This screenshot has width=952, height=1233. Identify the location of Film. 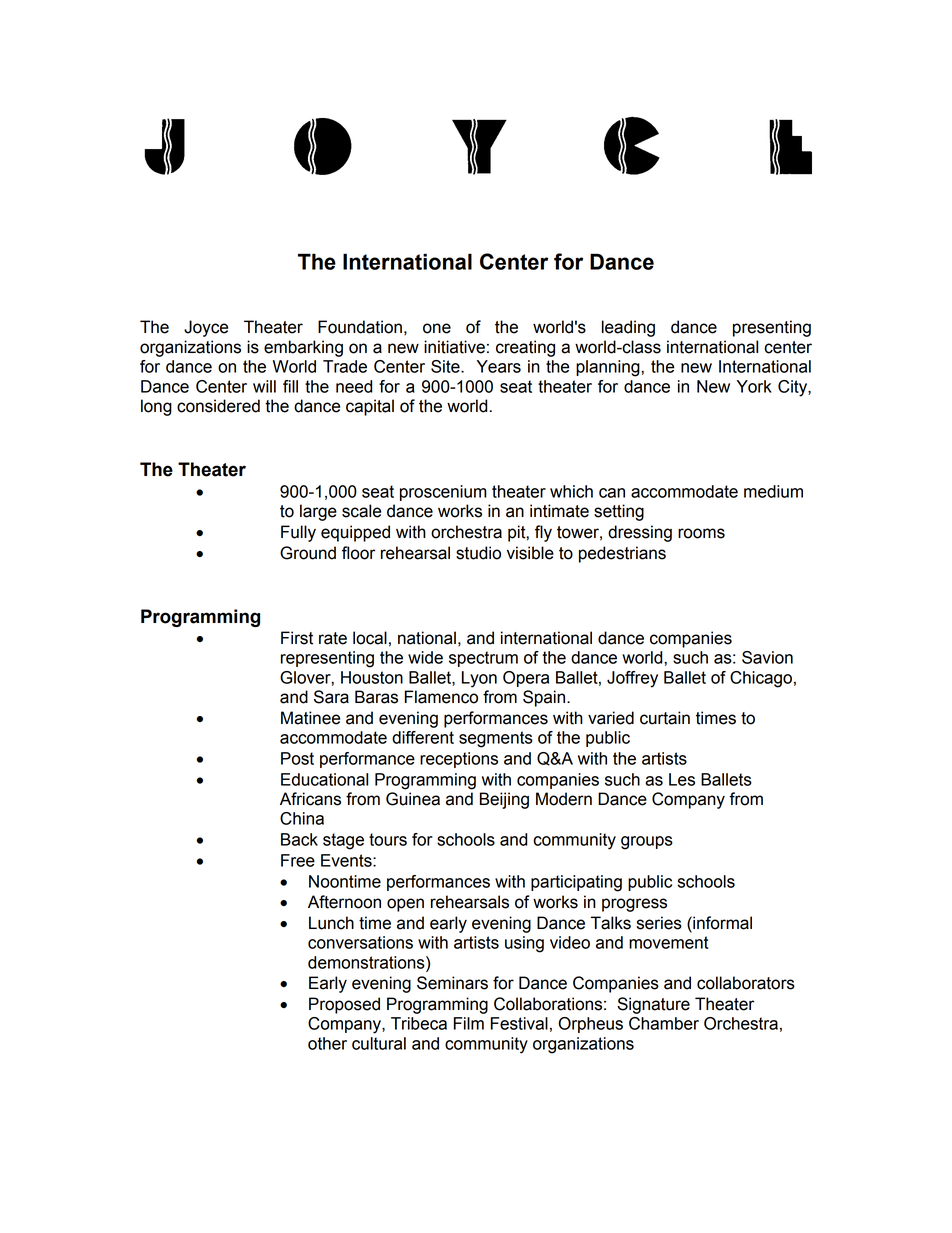
(469, 1023).
